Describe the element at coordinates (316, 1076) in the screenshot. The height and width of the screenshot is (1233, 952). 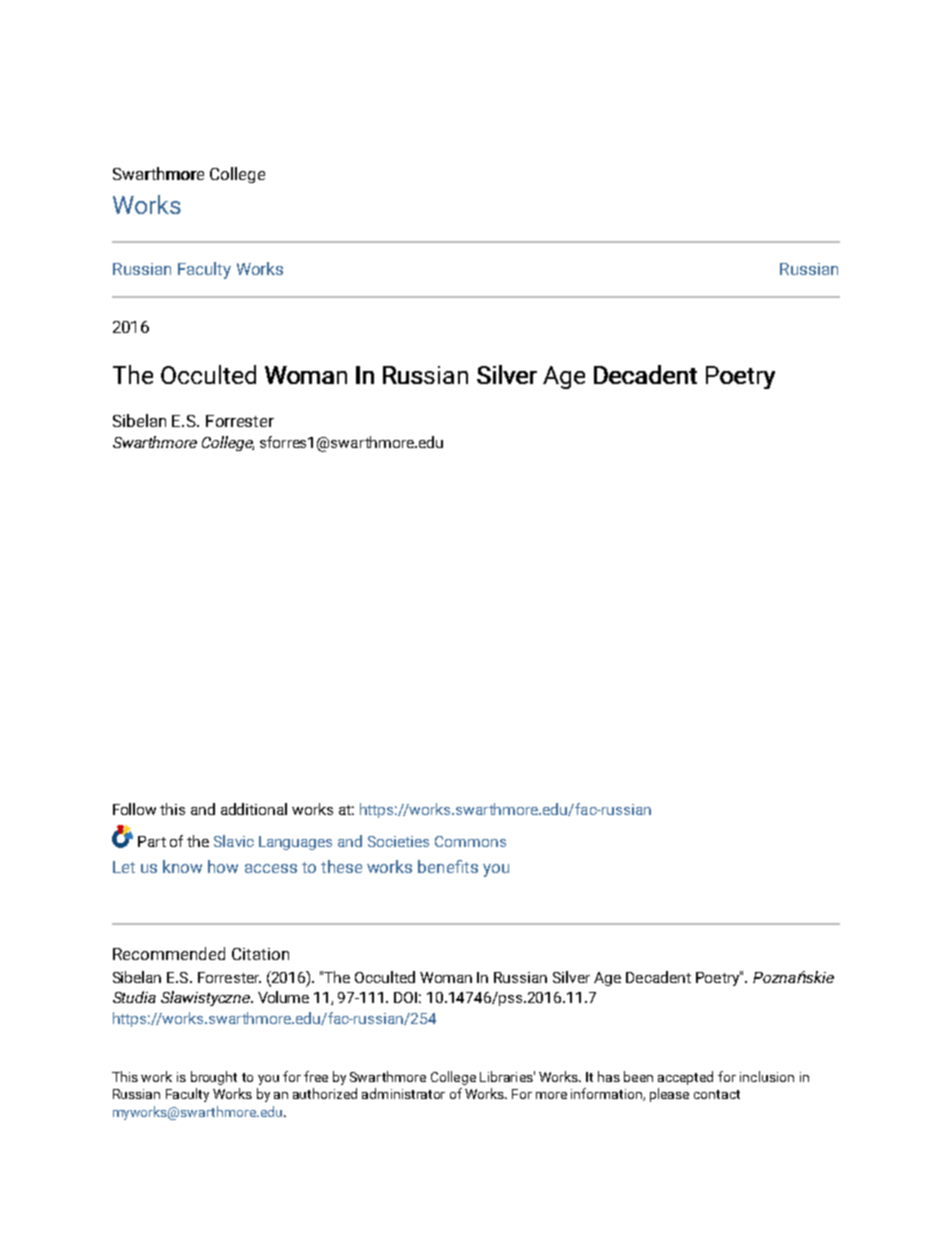
I see `free` at that location.
